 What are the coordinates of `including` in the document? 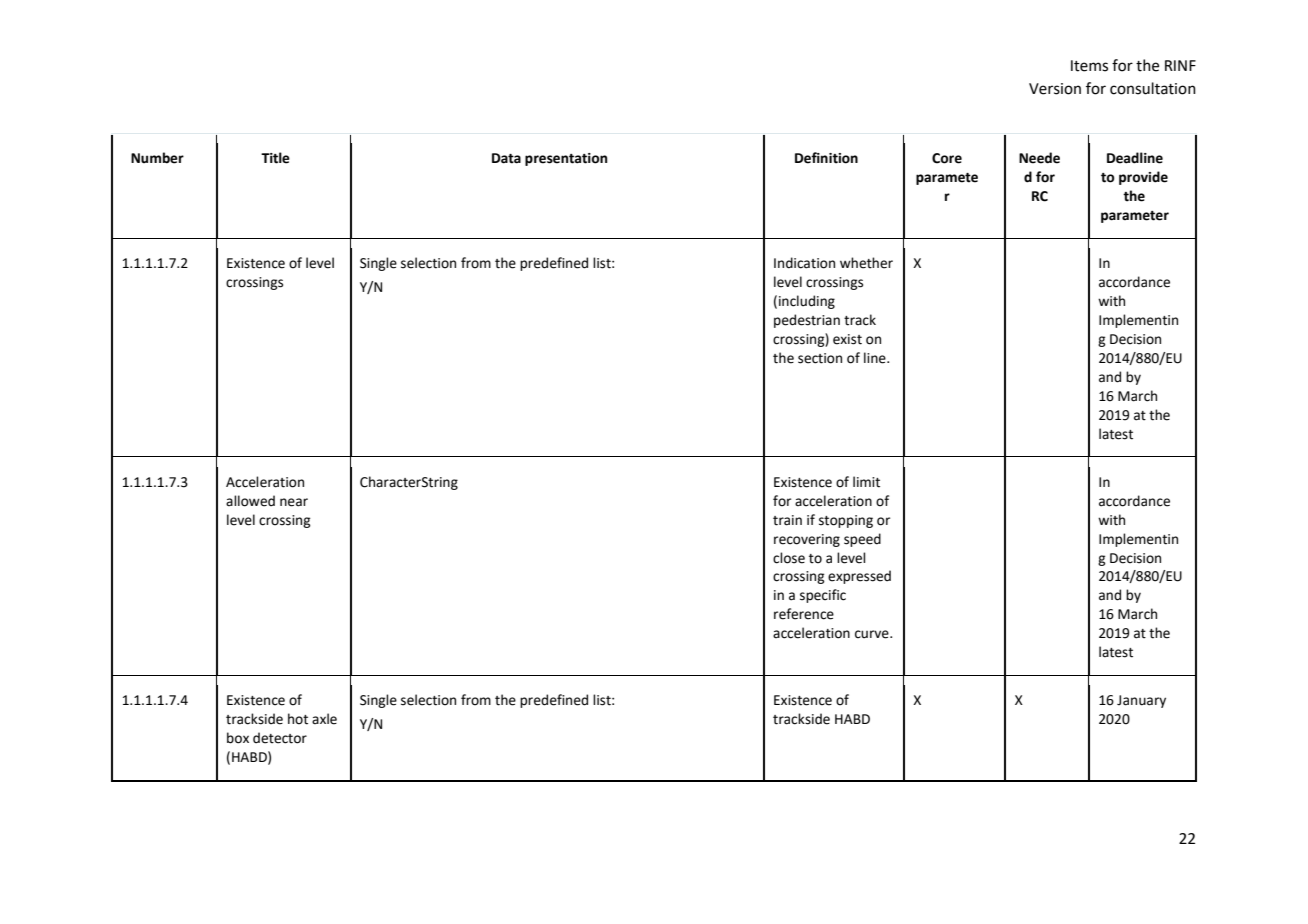 It's located at (807, 302).
